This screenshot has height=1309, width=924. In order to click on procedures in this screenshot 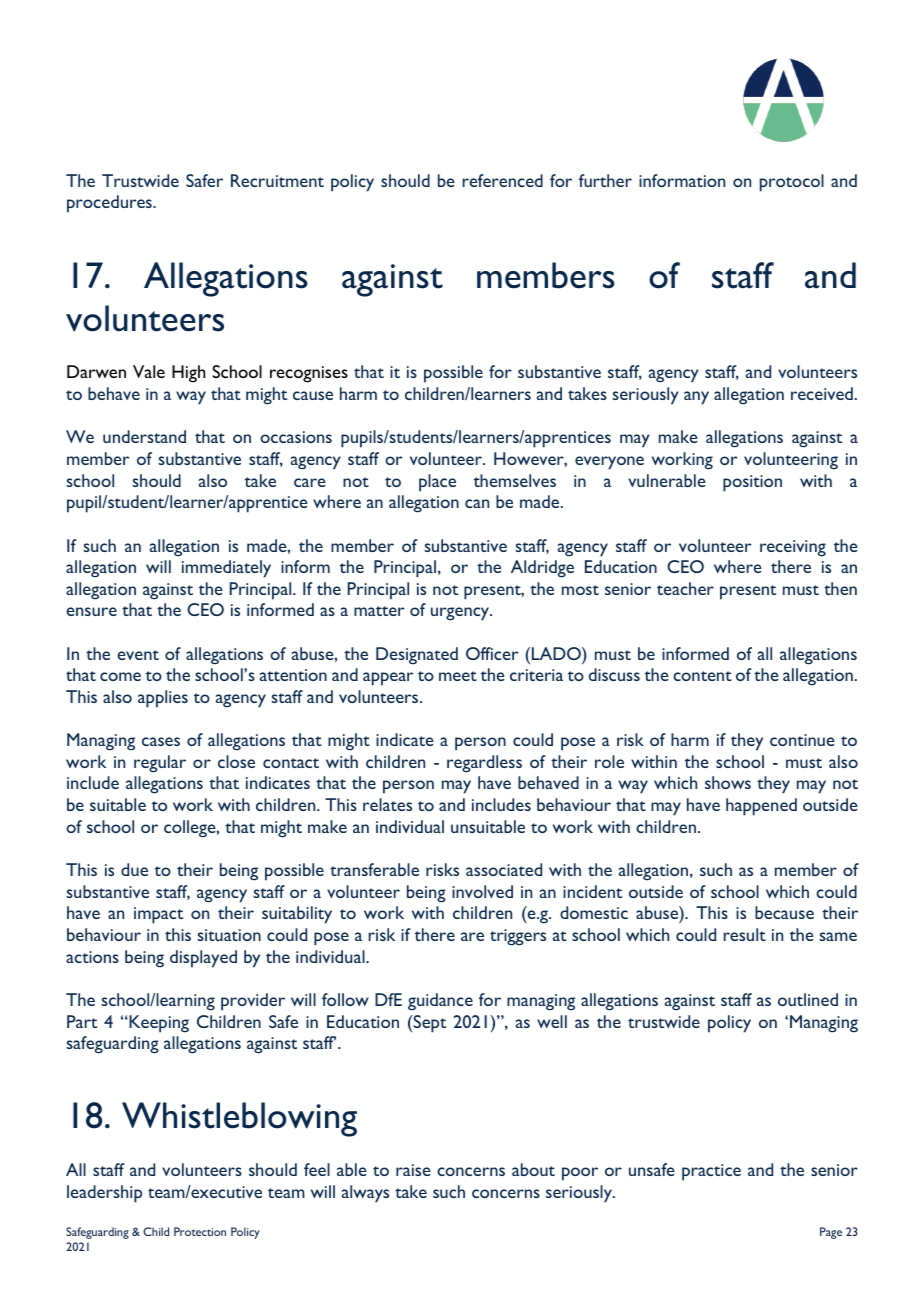, I will do `click(110, 204)`.
